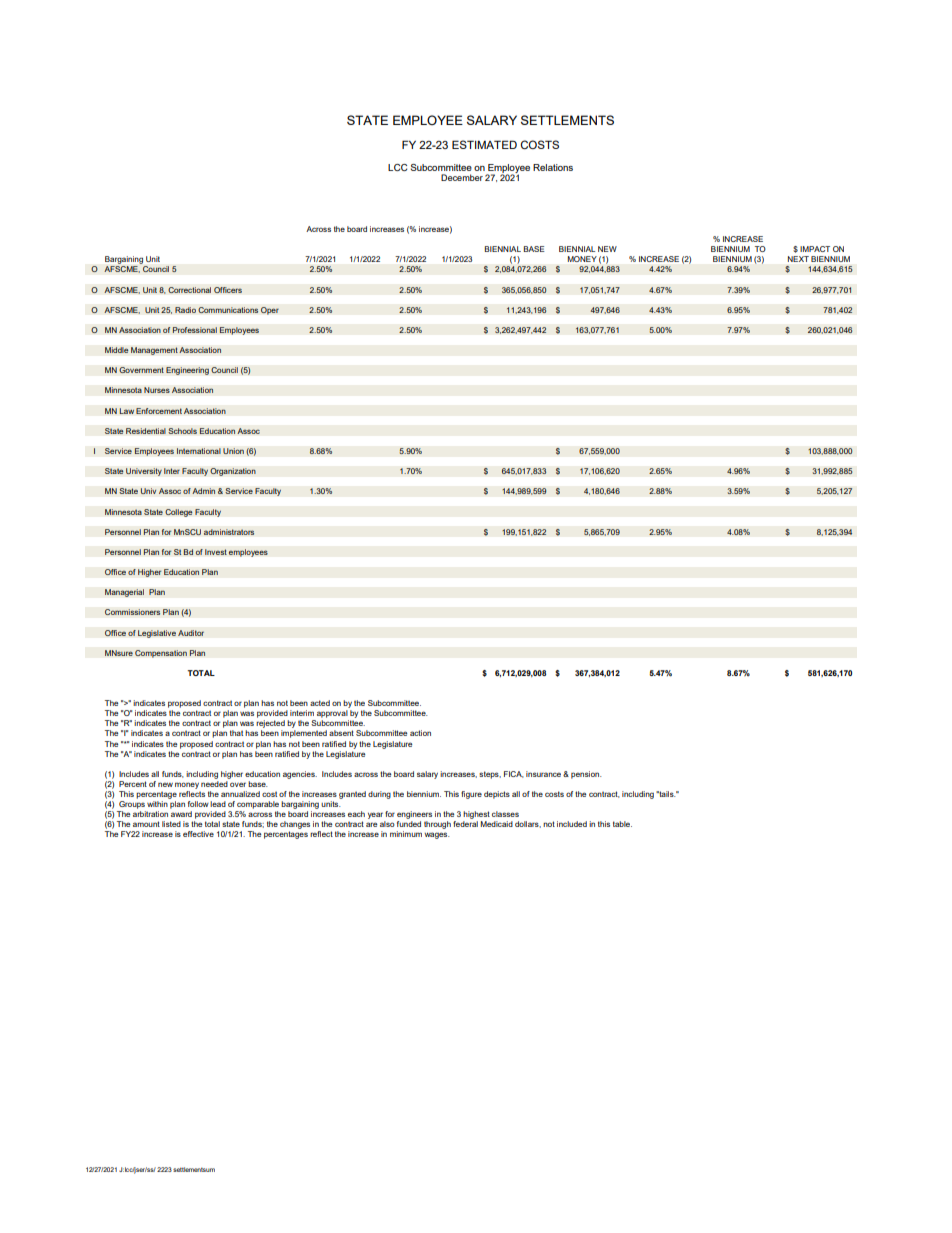 This page has width=952, height=1233. I want to click on Oper, so click(270, 311).
